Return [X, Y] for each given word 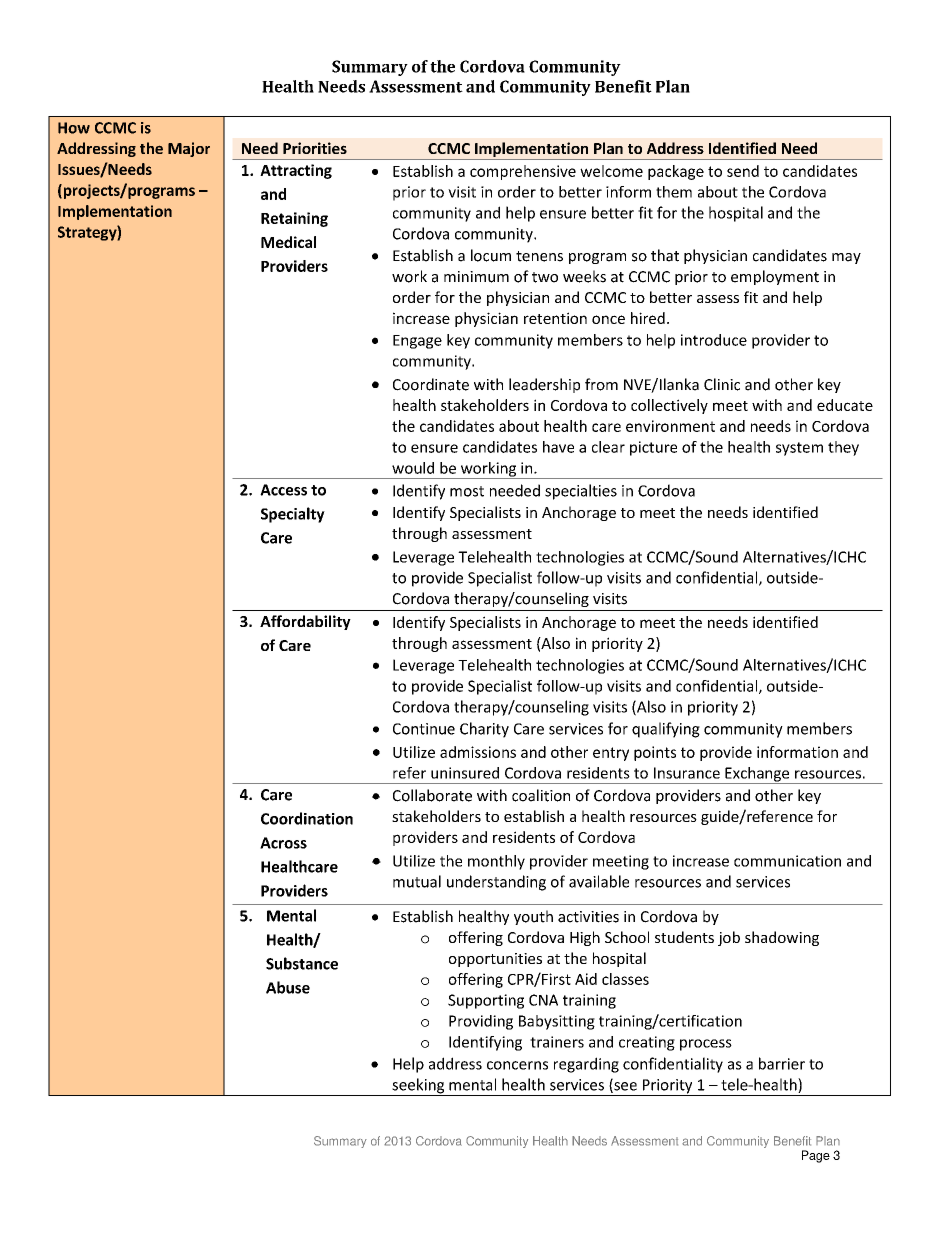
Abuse [288, 987]
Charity [484, 730]
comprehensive [523, 172]
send [743, 171]
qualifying [666, 730]
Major [189, 149]
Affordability [305, 622]
